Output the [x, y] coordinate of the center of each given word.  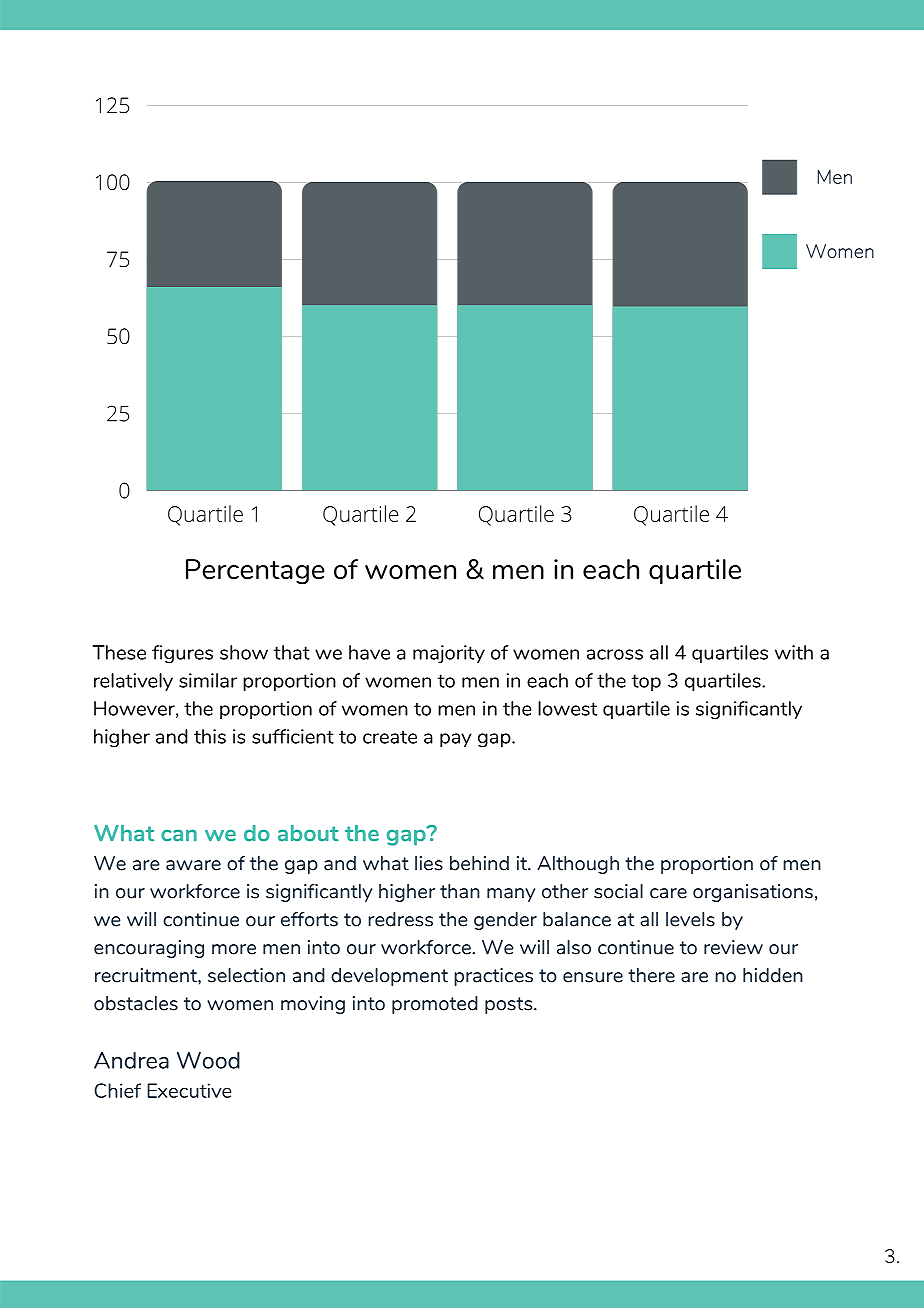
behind [479, 863]
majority [449, 654]
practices [493, 977]
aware [193, 865]
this [210, 736]
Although [578, 865]
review [733, 947]
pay [456, 740]
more [234, 949]
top [646, 682]
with [794, 652]
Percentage [255, 572]
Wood [208, 1060]
